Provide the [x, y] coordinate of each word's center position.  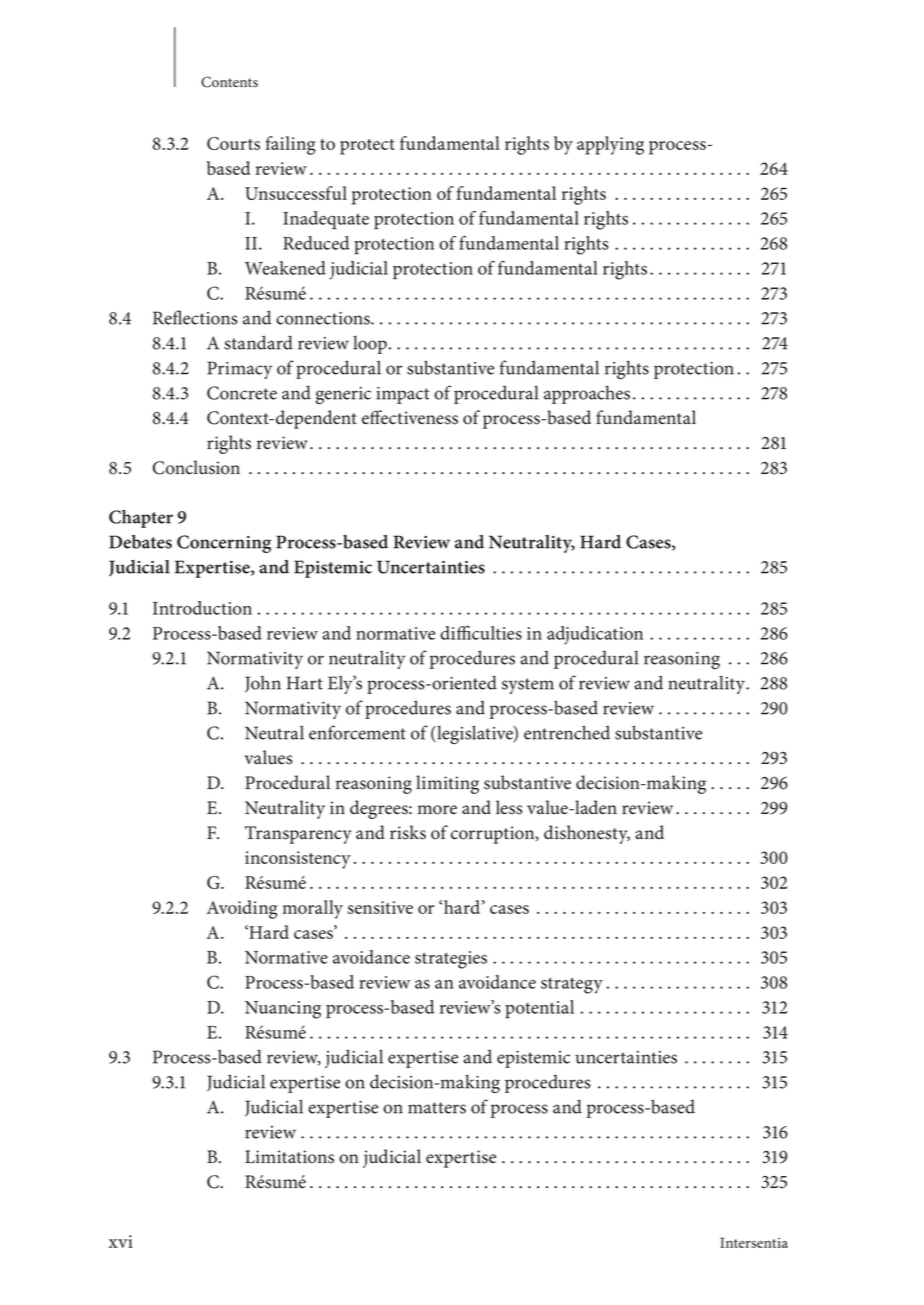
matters [437, 1108]
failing [290, 145]
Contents [229, 82]
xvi [121, 1241]
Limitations [289, 1157]
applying [610, 145]
